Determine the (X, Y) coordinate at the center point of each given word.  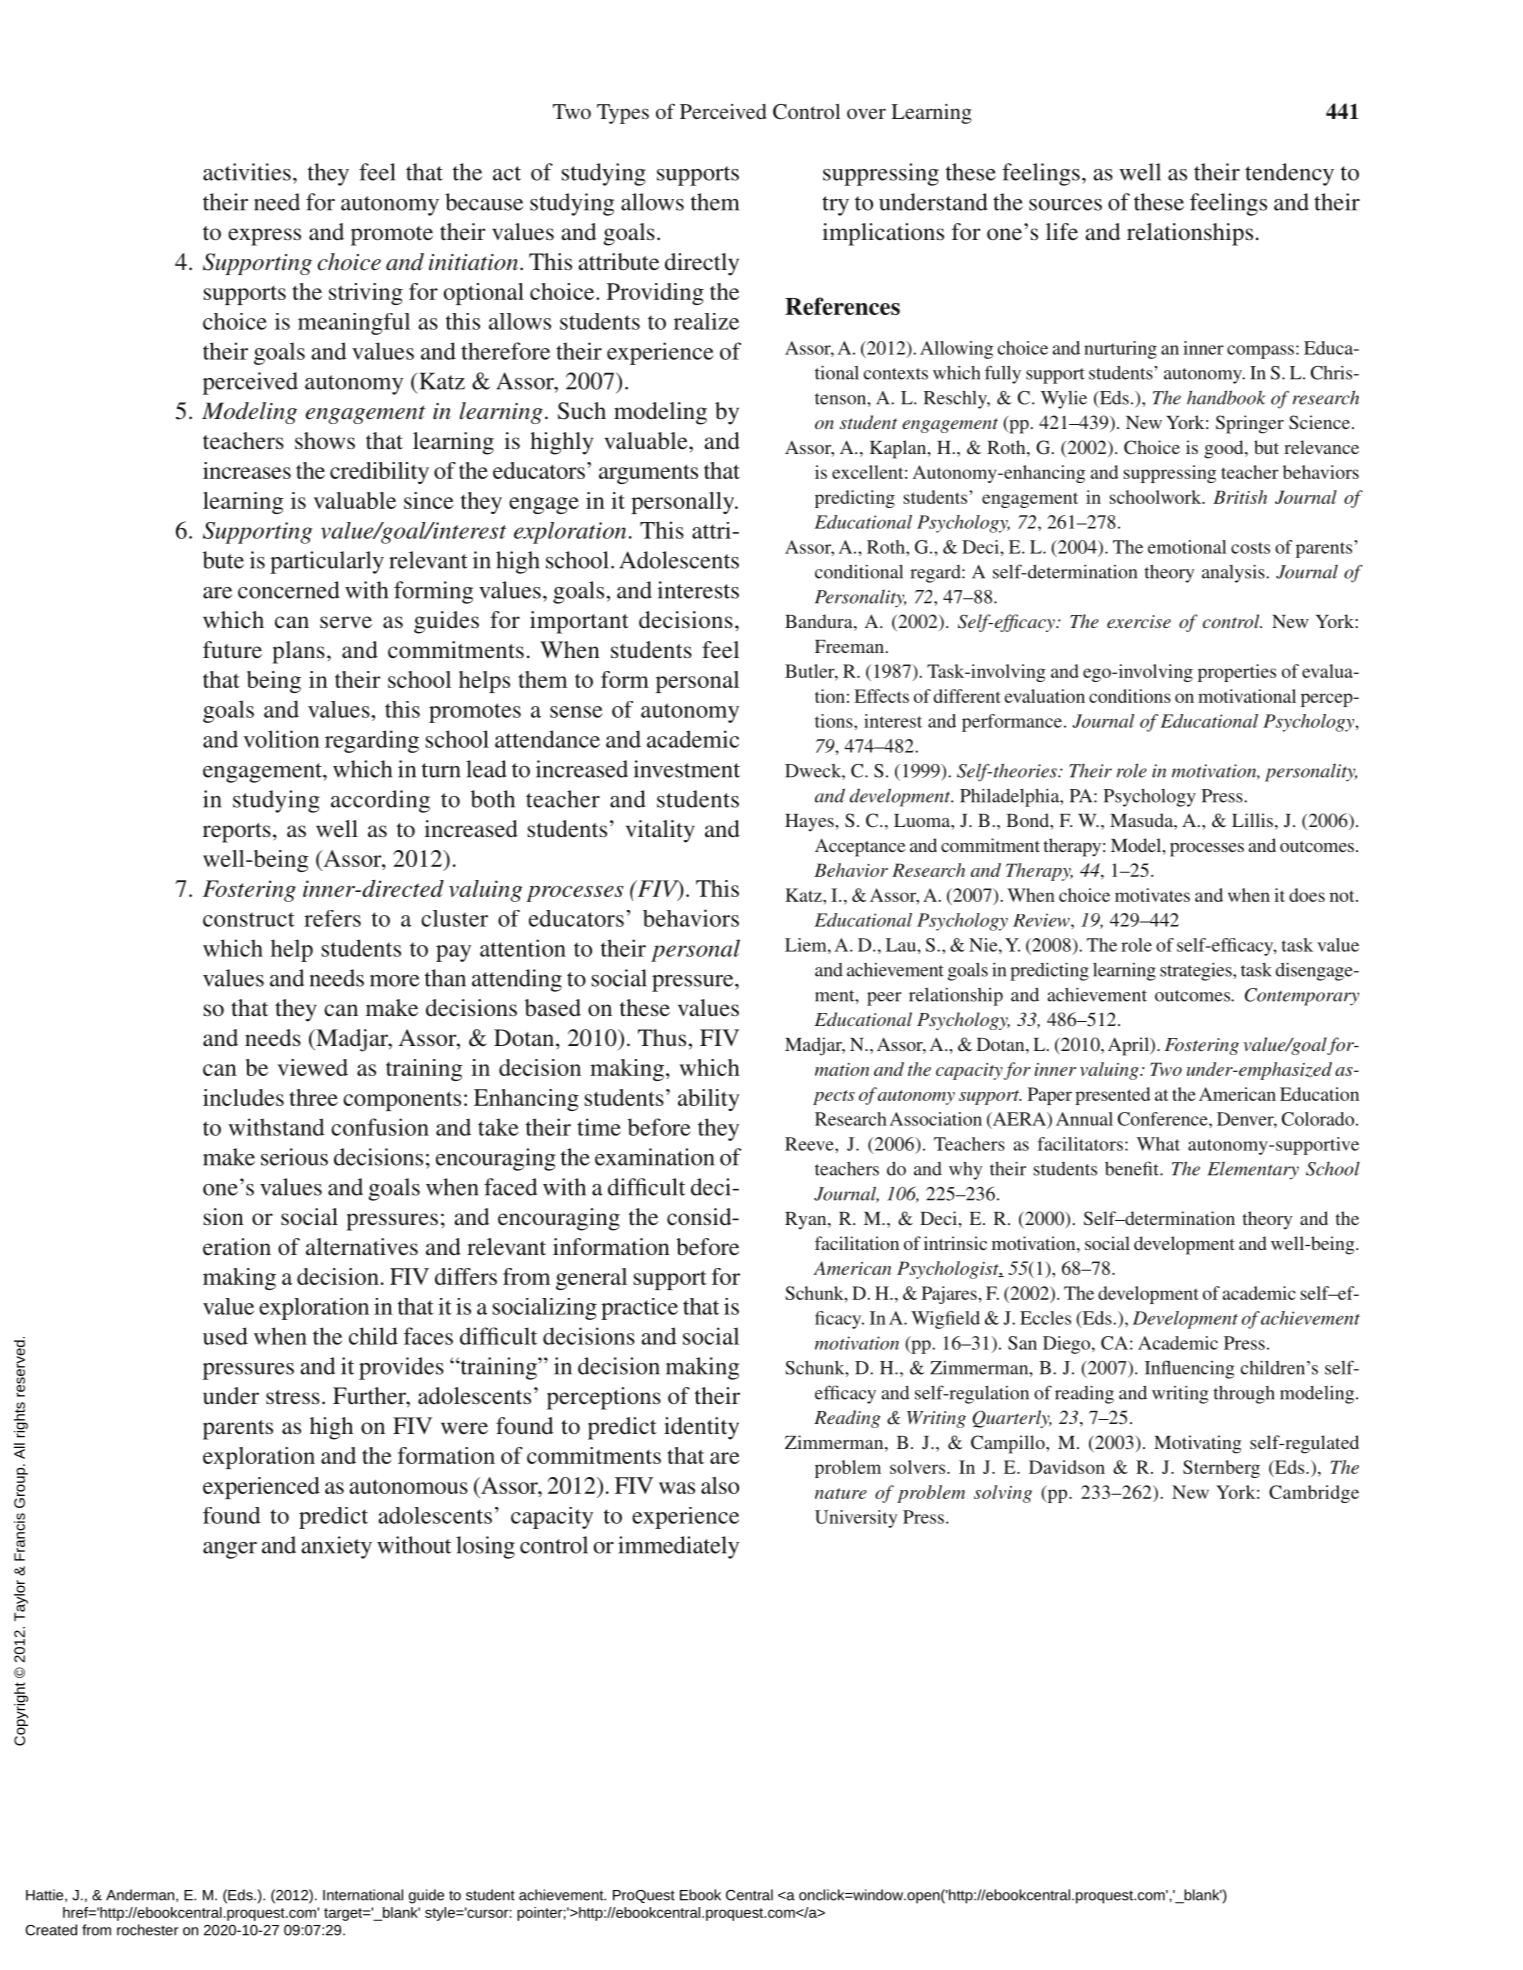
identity (701, 1428)
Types (623, 114)
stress (293, 1397)
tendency (1289, 174)
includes (243, 1097)
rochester (147, 1930)
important (579, 622)
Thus (662, 1038)
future (232, 650)
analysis (1234, 573)
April (1129, 1046)
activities (247, 172)
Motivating (1197, 1444)
